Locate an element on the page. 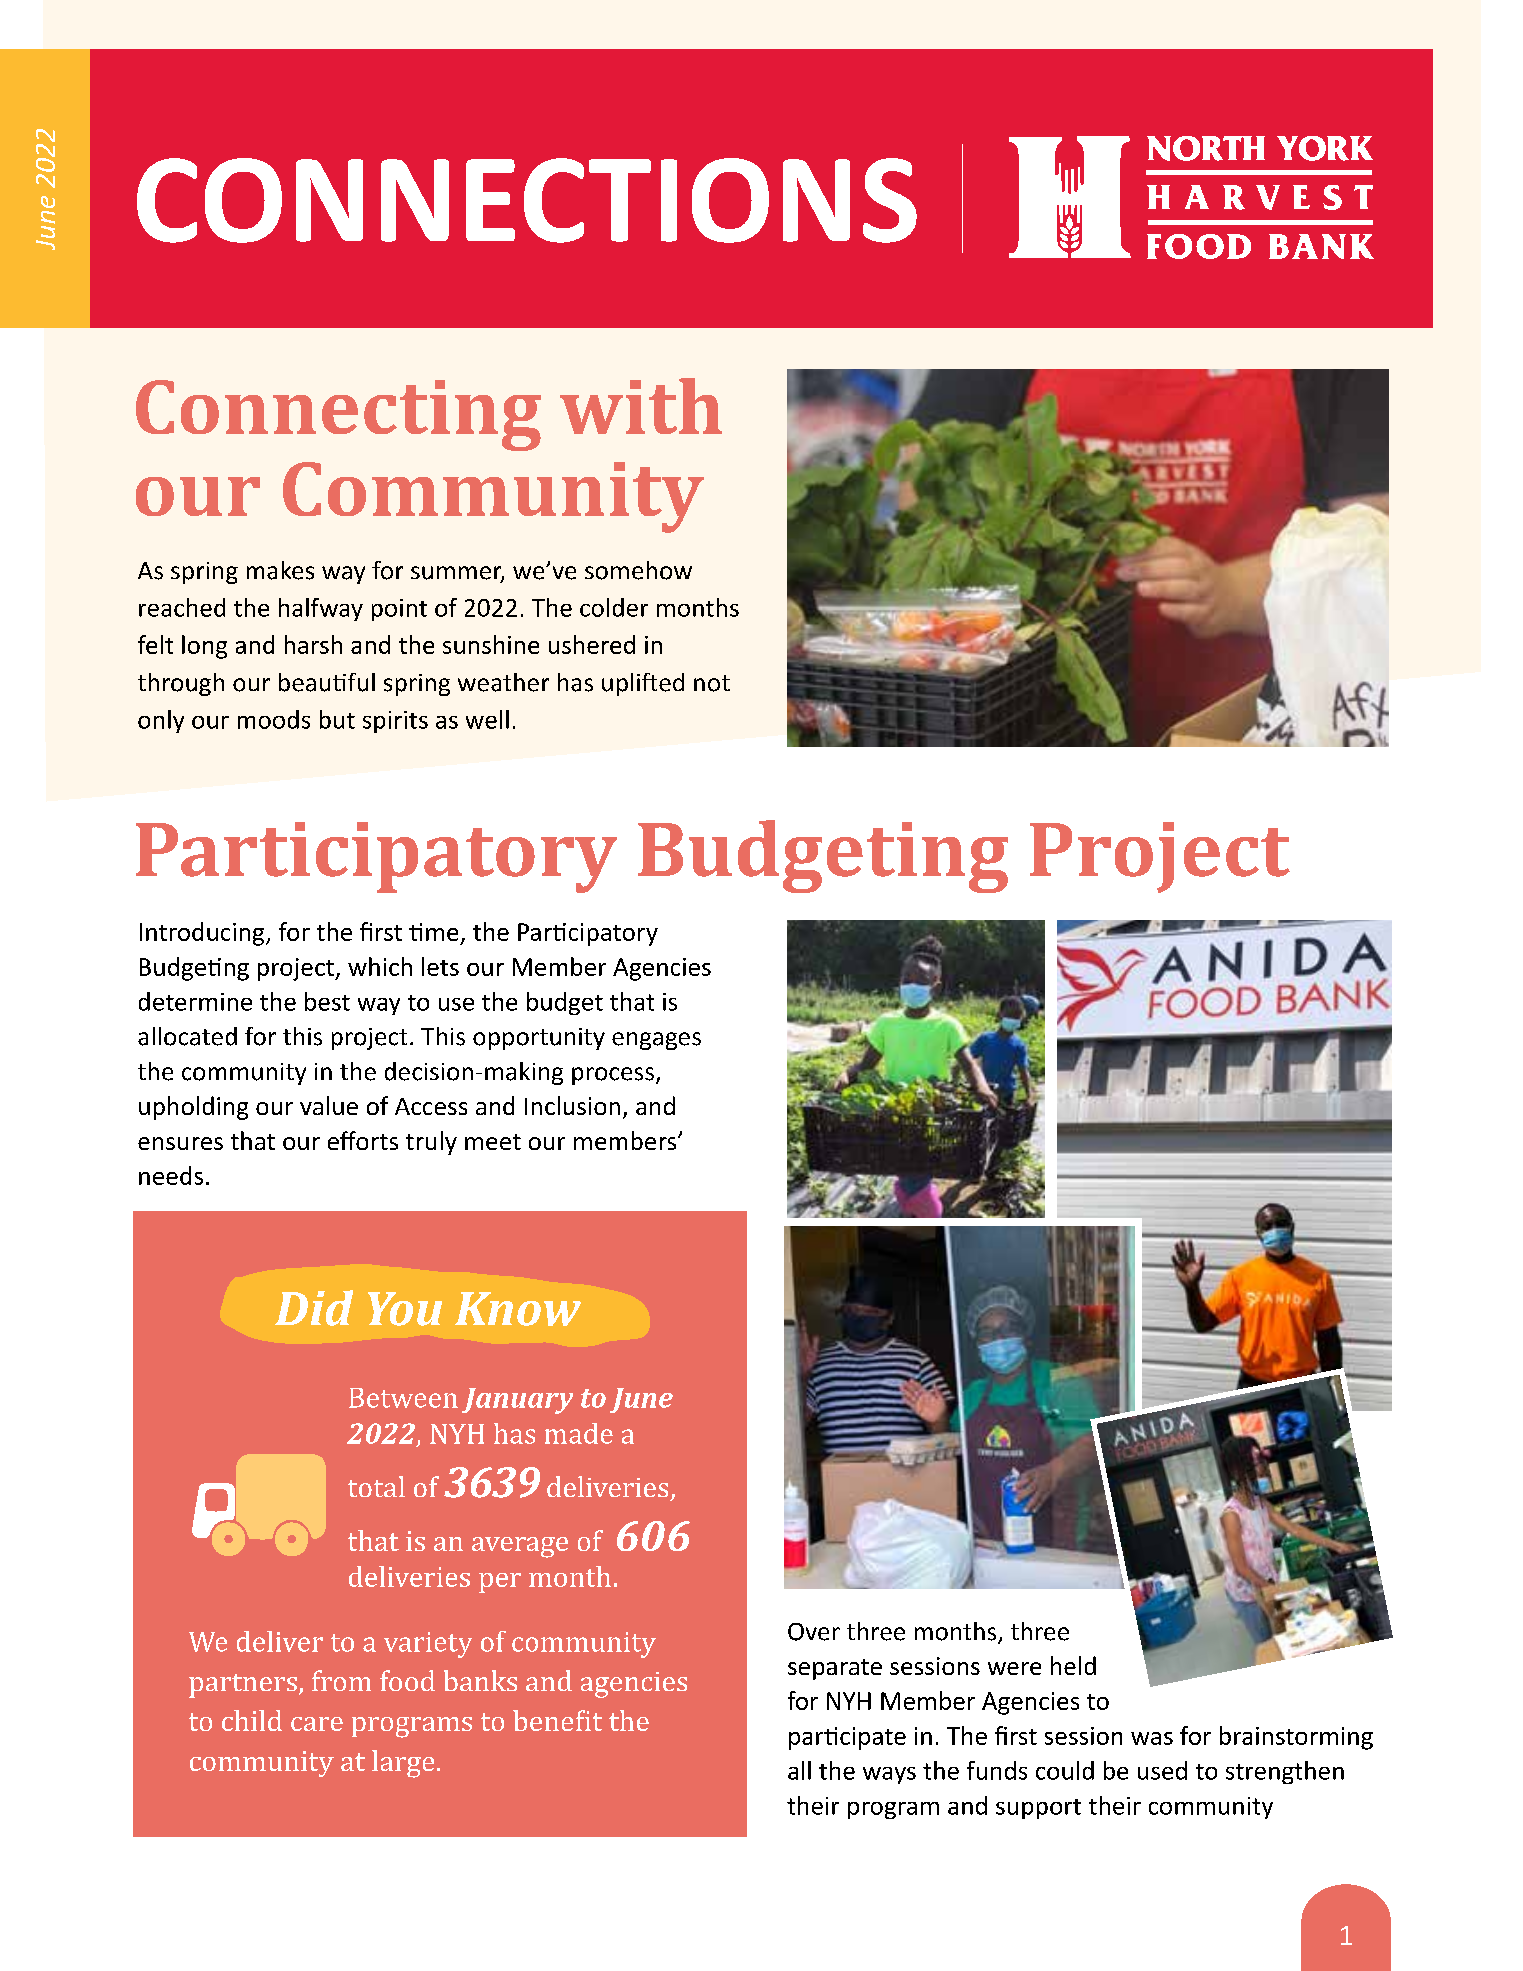  Did is located at coordinates (314, 1308).
